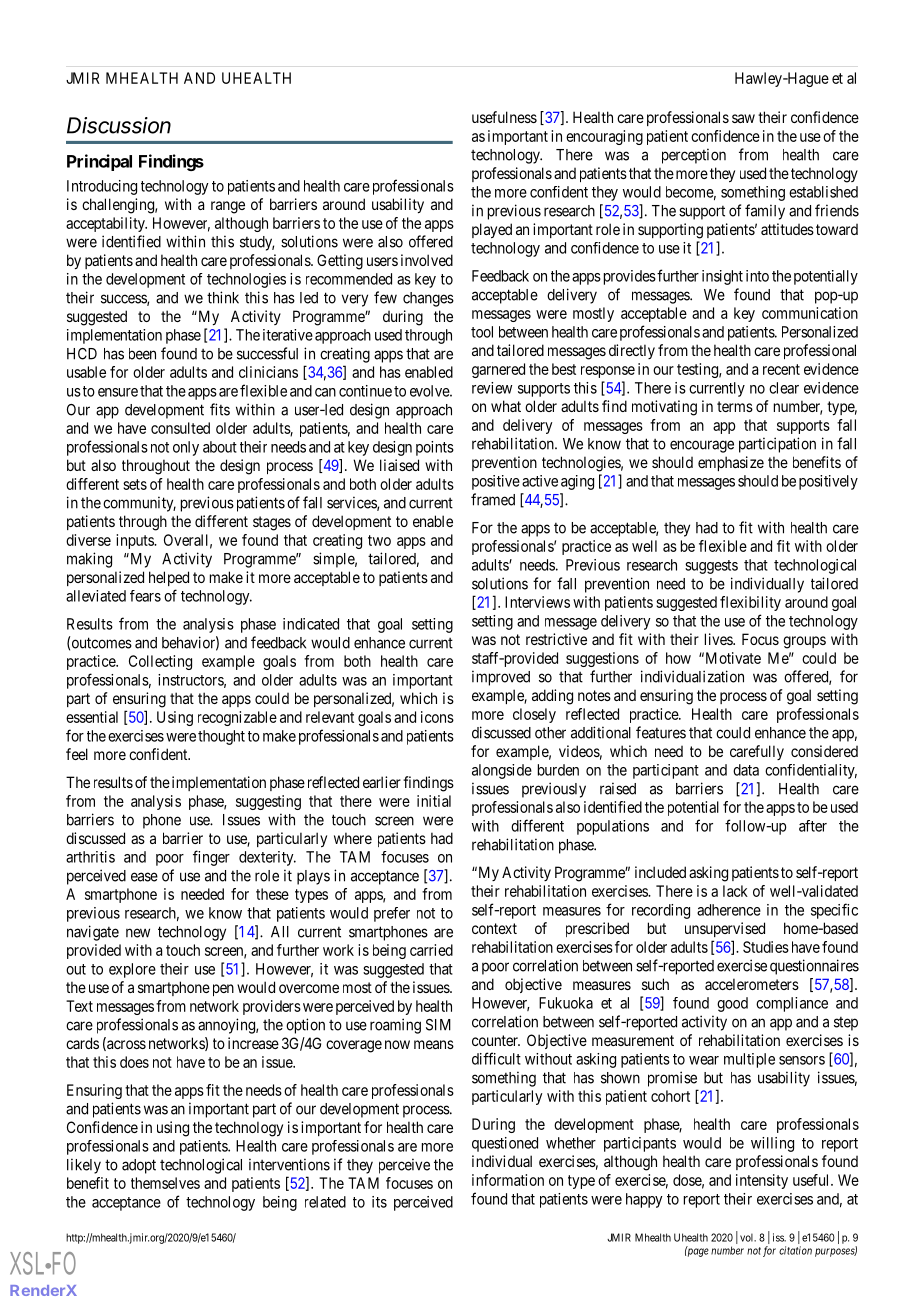 This page has width=924, height=1308. Describe the element at coordinates (506, 406) in the page. I see `what` at that location.
